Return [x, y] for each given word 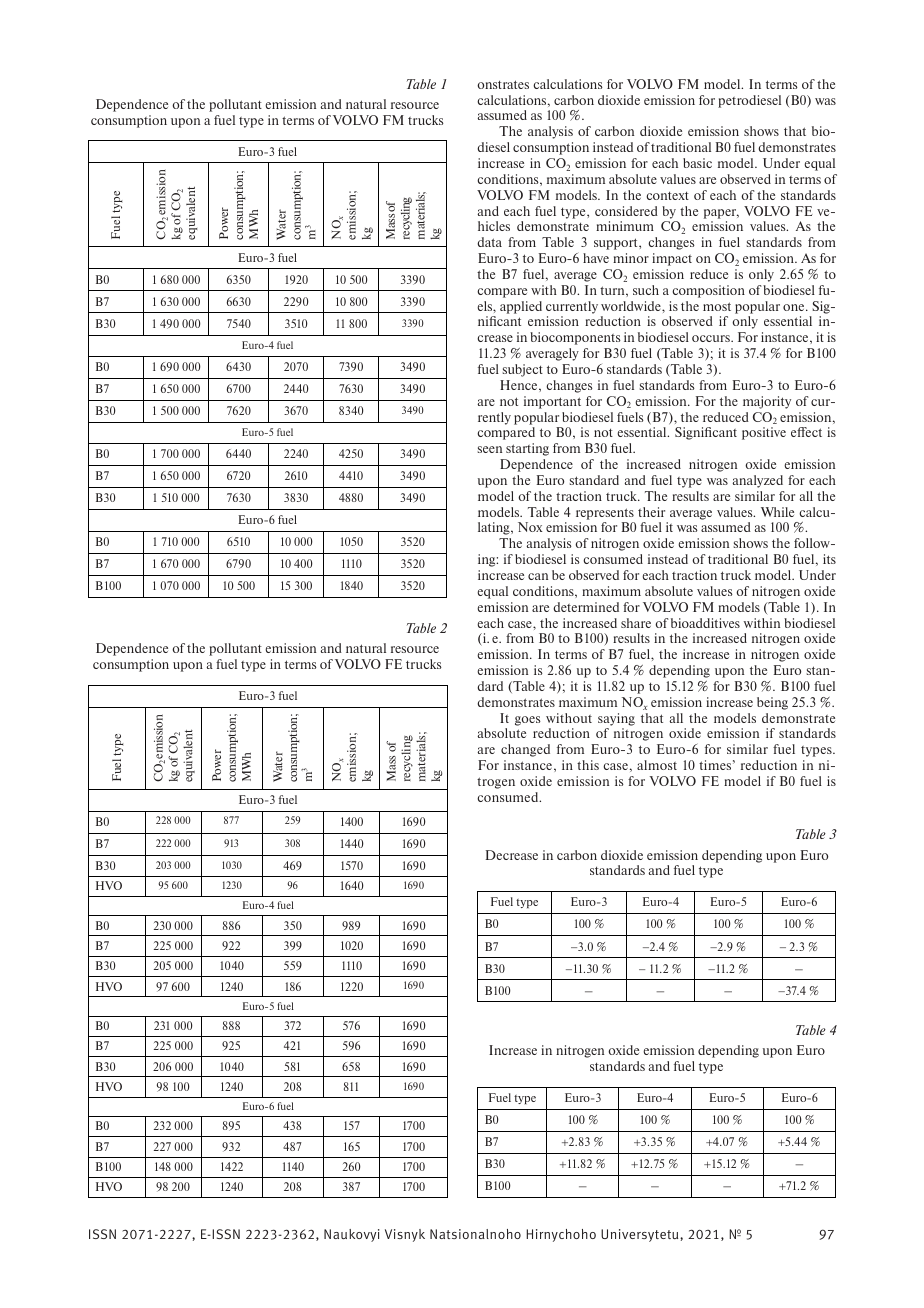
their [651, 512]
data [489, 242]
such [646, 290]
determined [586, 607]
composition [708, 291]
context [667, 195]
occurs [712, 338]
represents [605, 514]
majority [767, 402]
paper [721, 214]
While [777, 512]
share [636, 623]
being [772, 703]
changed [525, 750]
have [596, 258]
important [552, 402]
